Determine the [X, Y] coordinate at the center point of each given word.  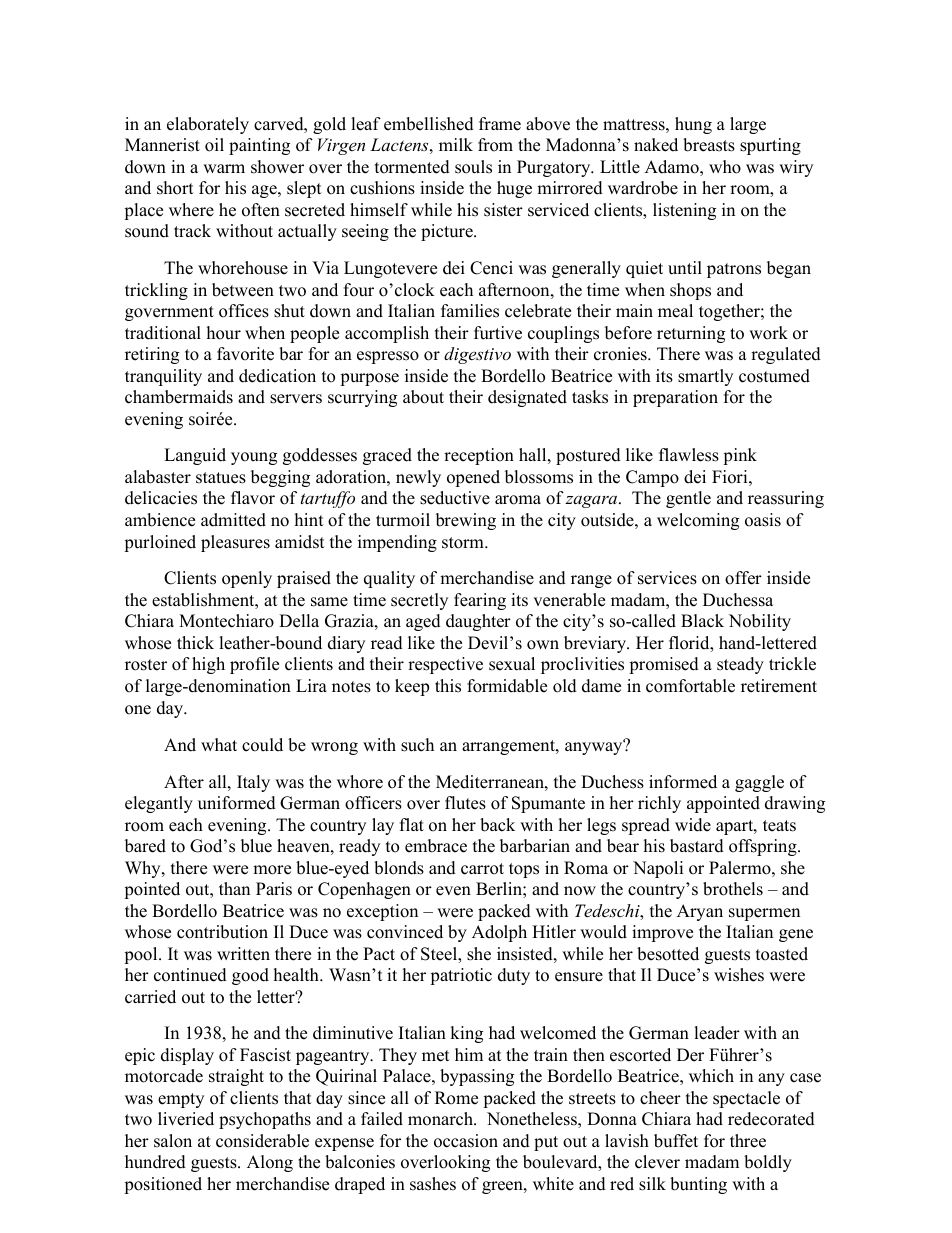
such [417, 745]
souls [473, 167]
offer [743, 578]
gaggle [759, 783]
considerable [262, 1141]
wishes [739, 975]
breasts [709, 145]
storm [464, 543]
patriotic [461, 976]
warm [224, 168]
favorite [245, 354]
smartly [705, 377]
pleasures [235, 543]
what [219, 744]
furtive [498, 333]
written [243, 954]
